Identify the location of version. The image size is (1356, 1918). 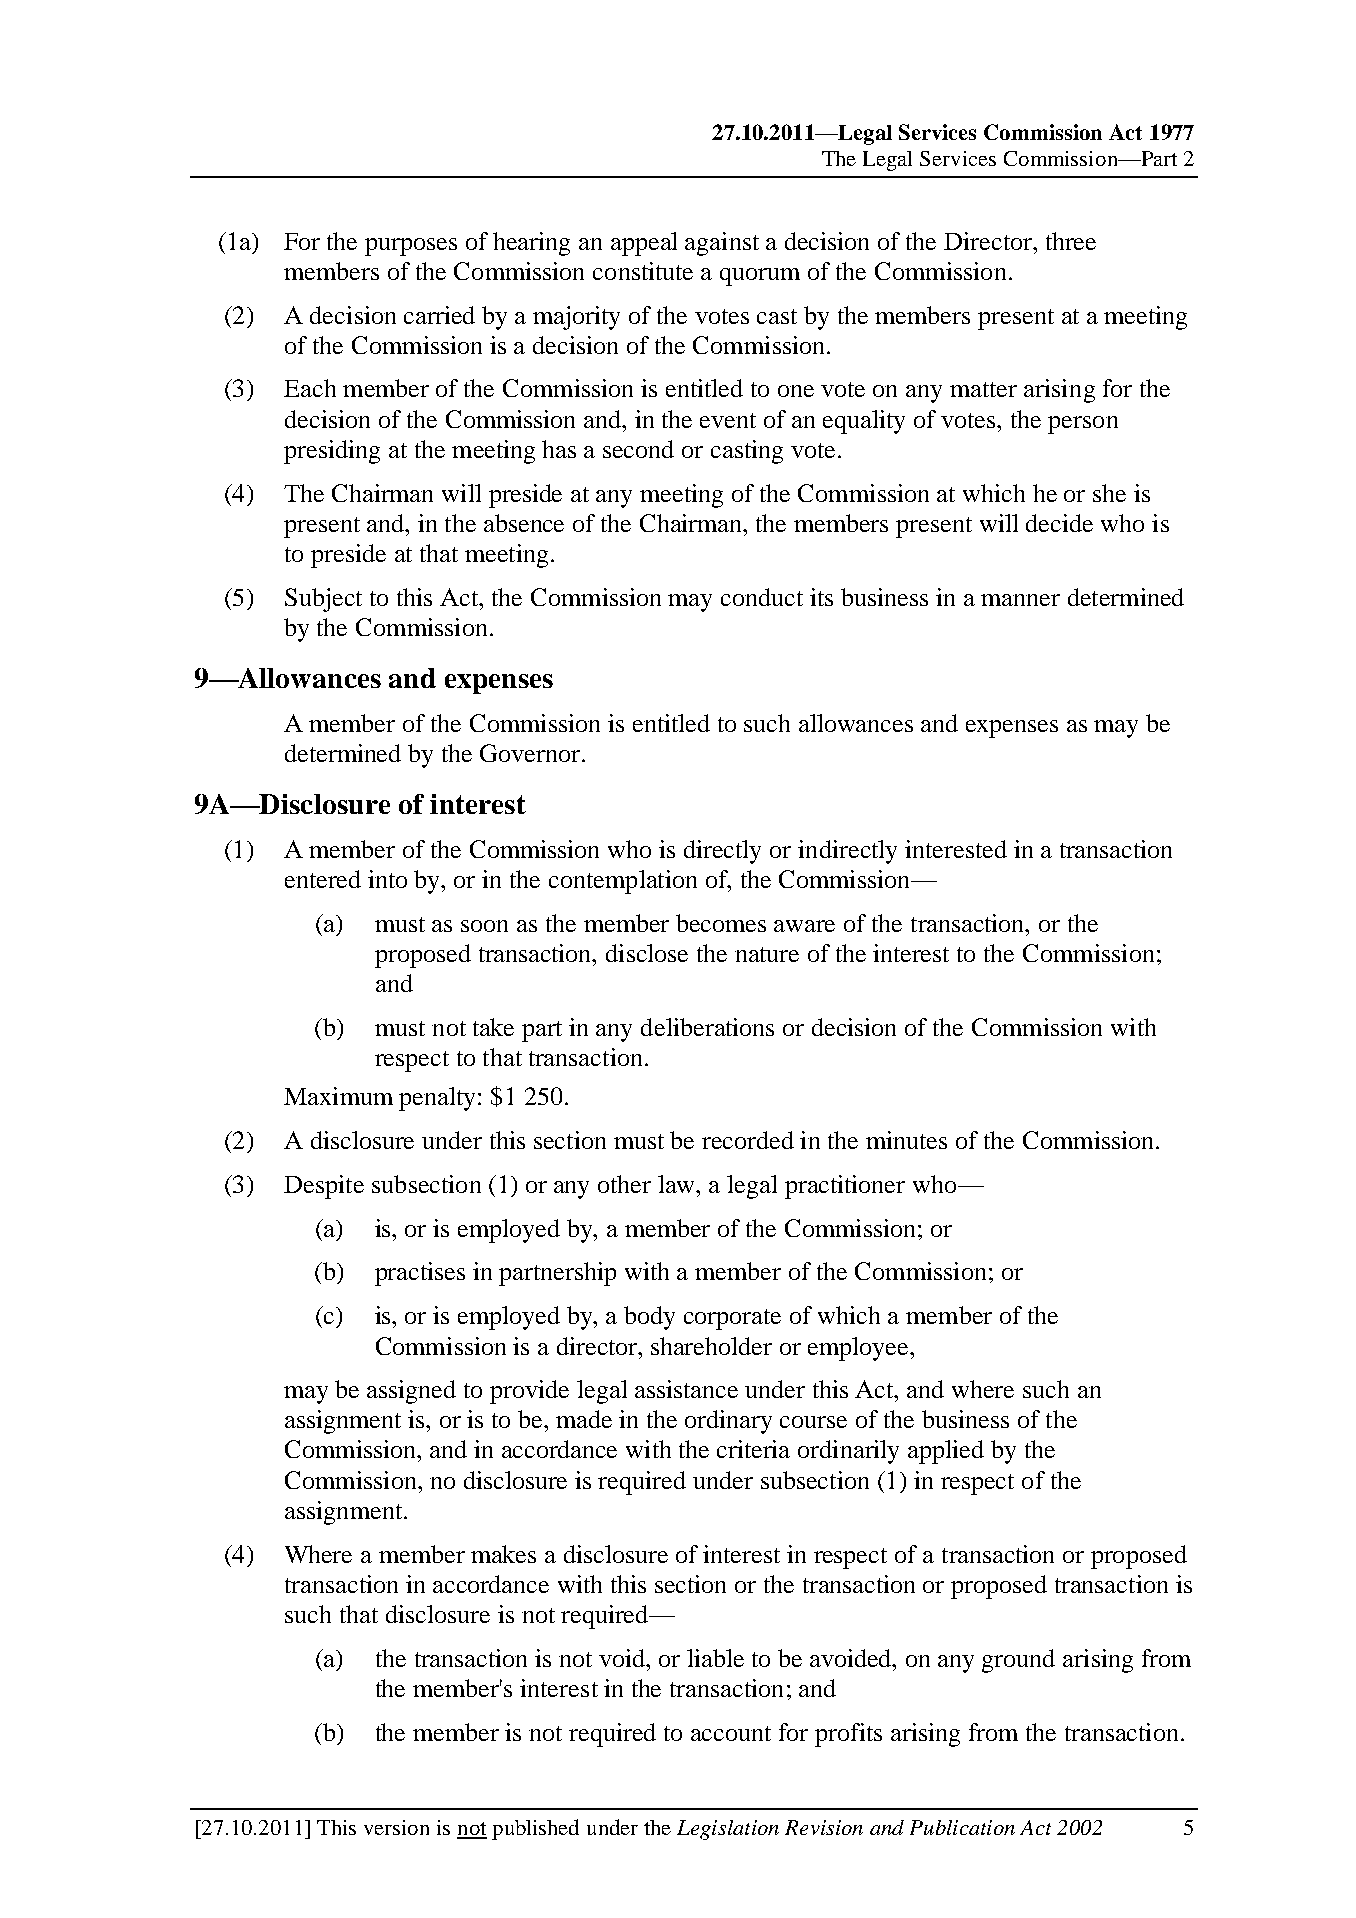
(396, 1827).
